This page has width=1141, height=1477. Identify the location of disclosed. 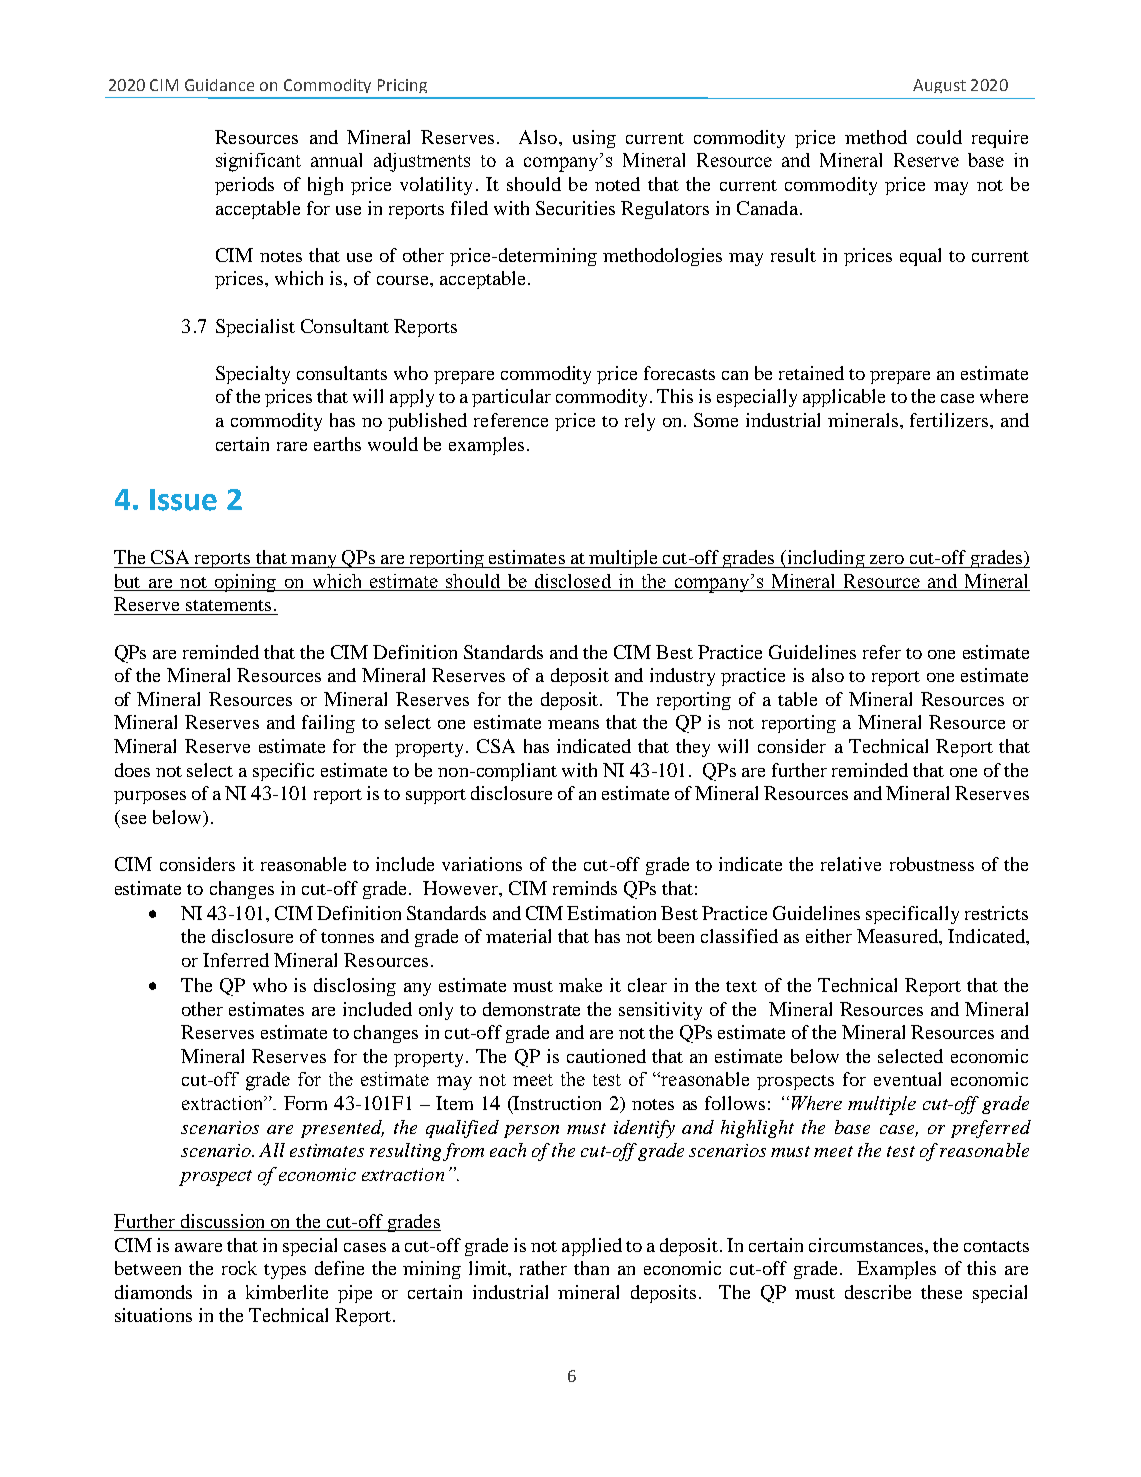
(573, 582).
